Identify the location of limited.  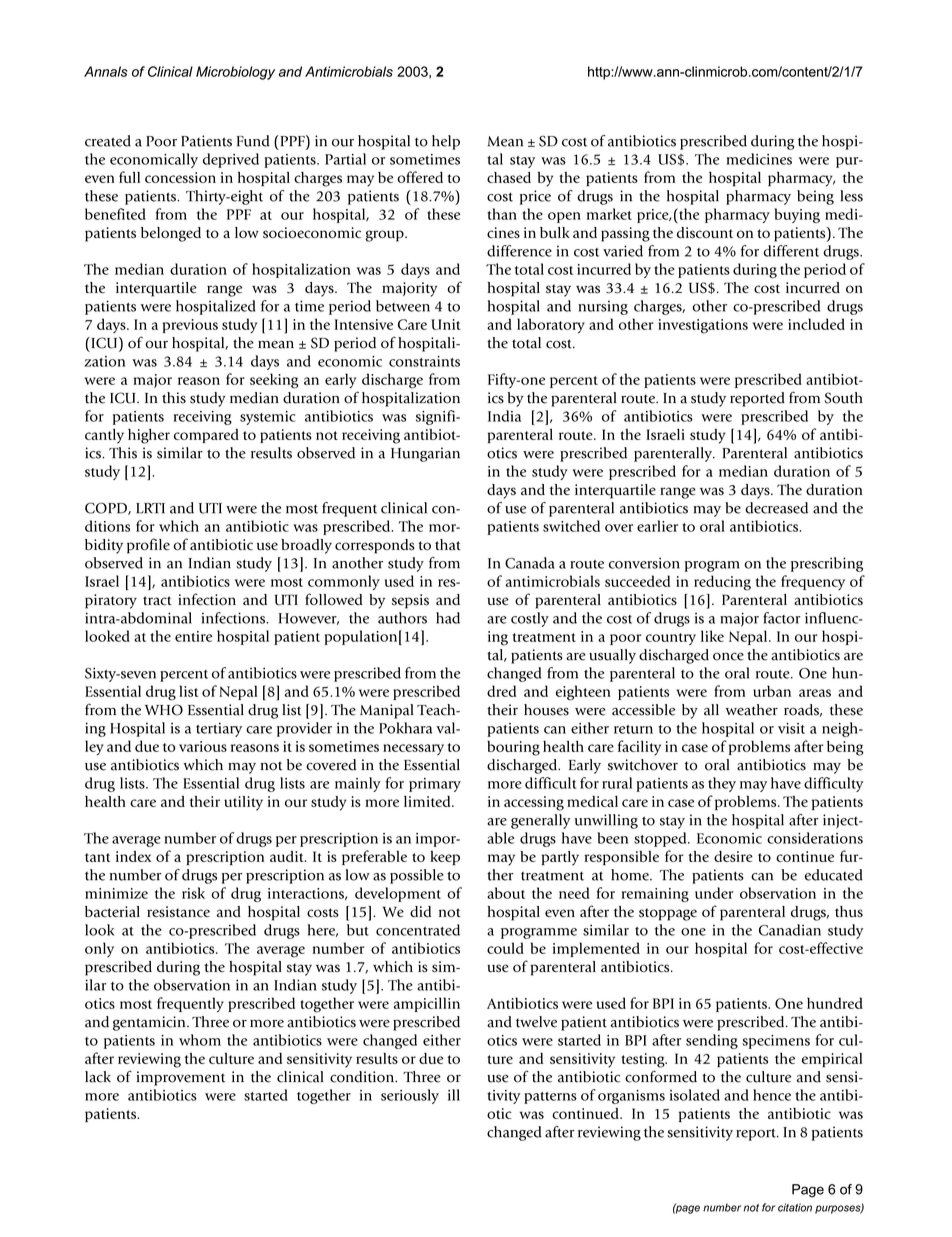
(428, 801).
